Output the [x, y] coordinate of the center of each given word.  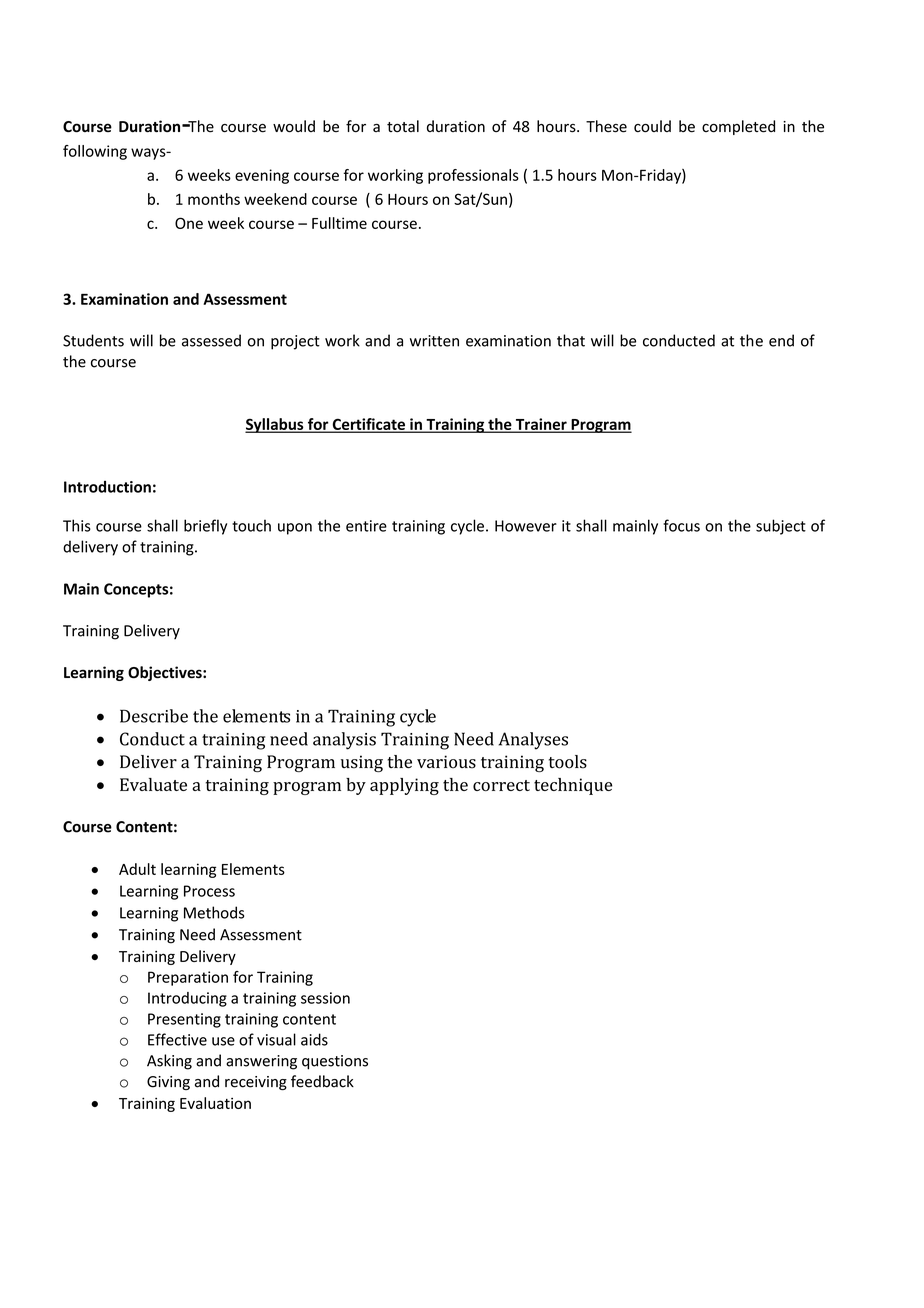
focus [681, 525]
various [446, 762]
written [434, 341]
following [95, 152]
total [403, 126]
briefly [205, 527]
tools [568, 762]
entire [366, 526]
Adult [137, 869]
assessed [211, 340]
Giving [168, 1083]
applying [404, 786]
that [571, 340]
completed [738, 127]
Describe [154, 716]
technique [573, 786]
